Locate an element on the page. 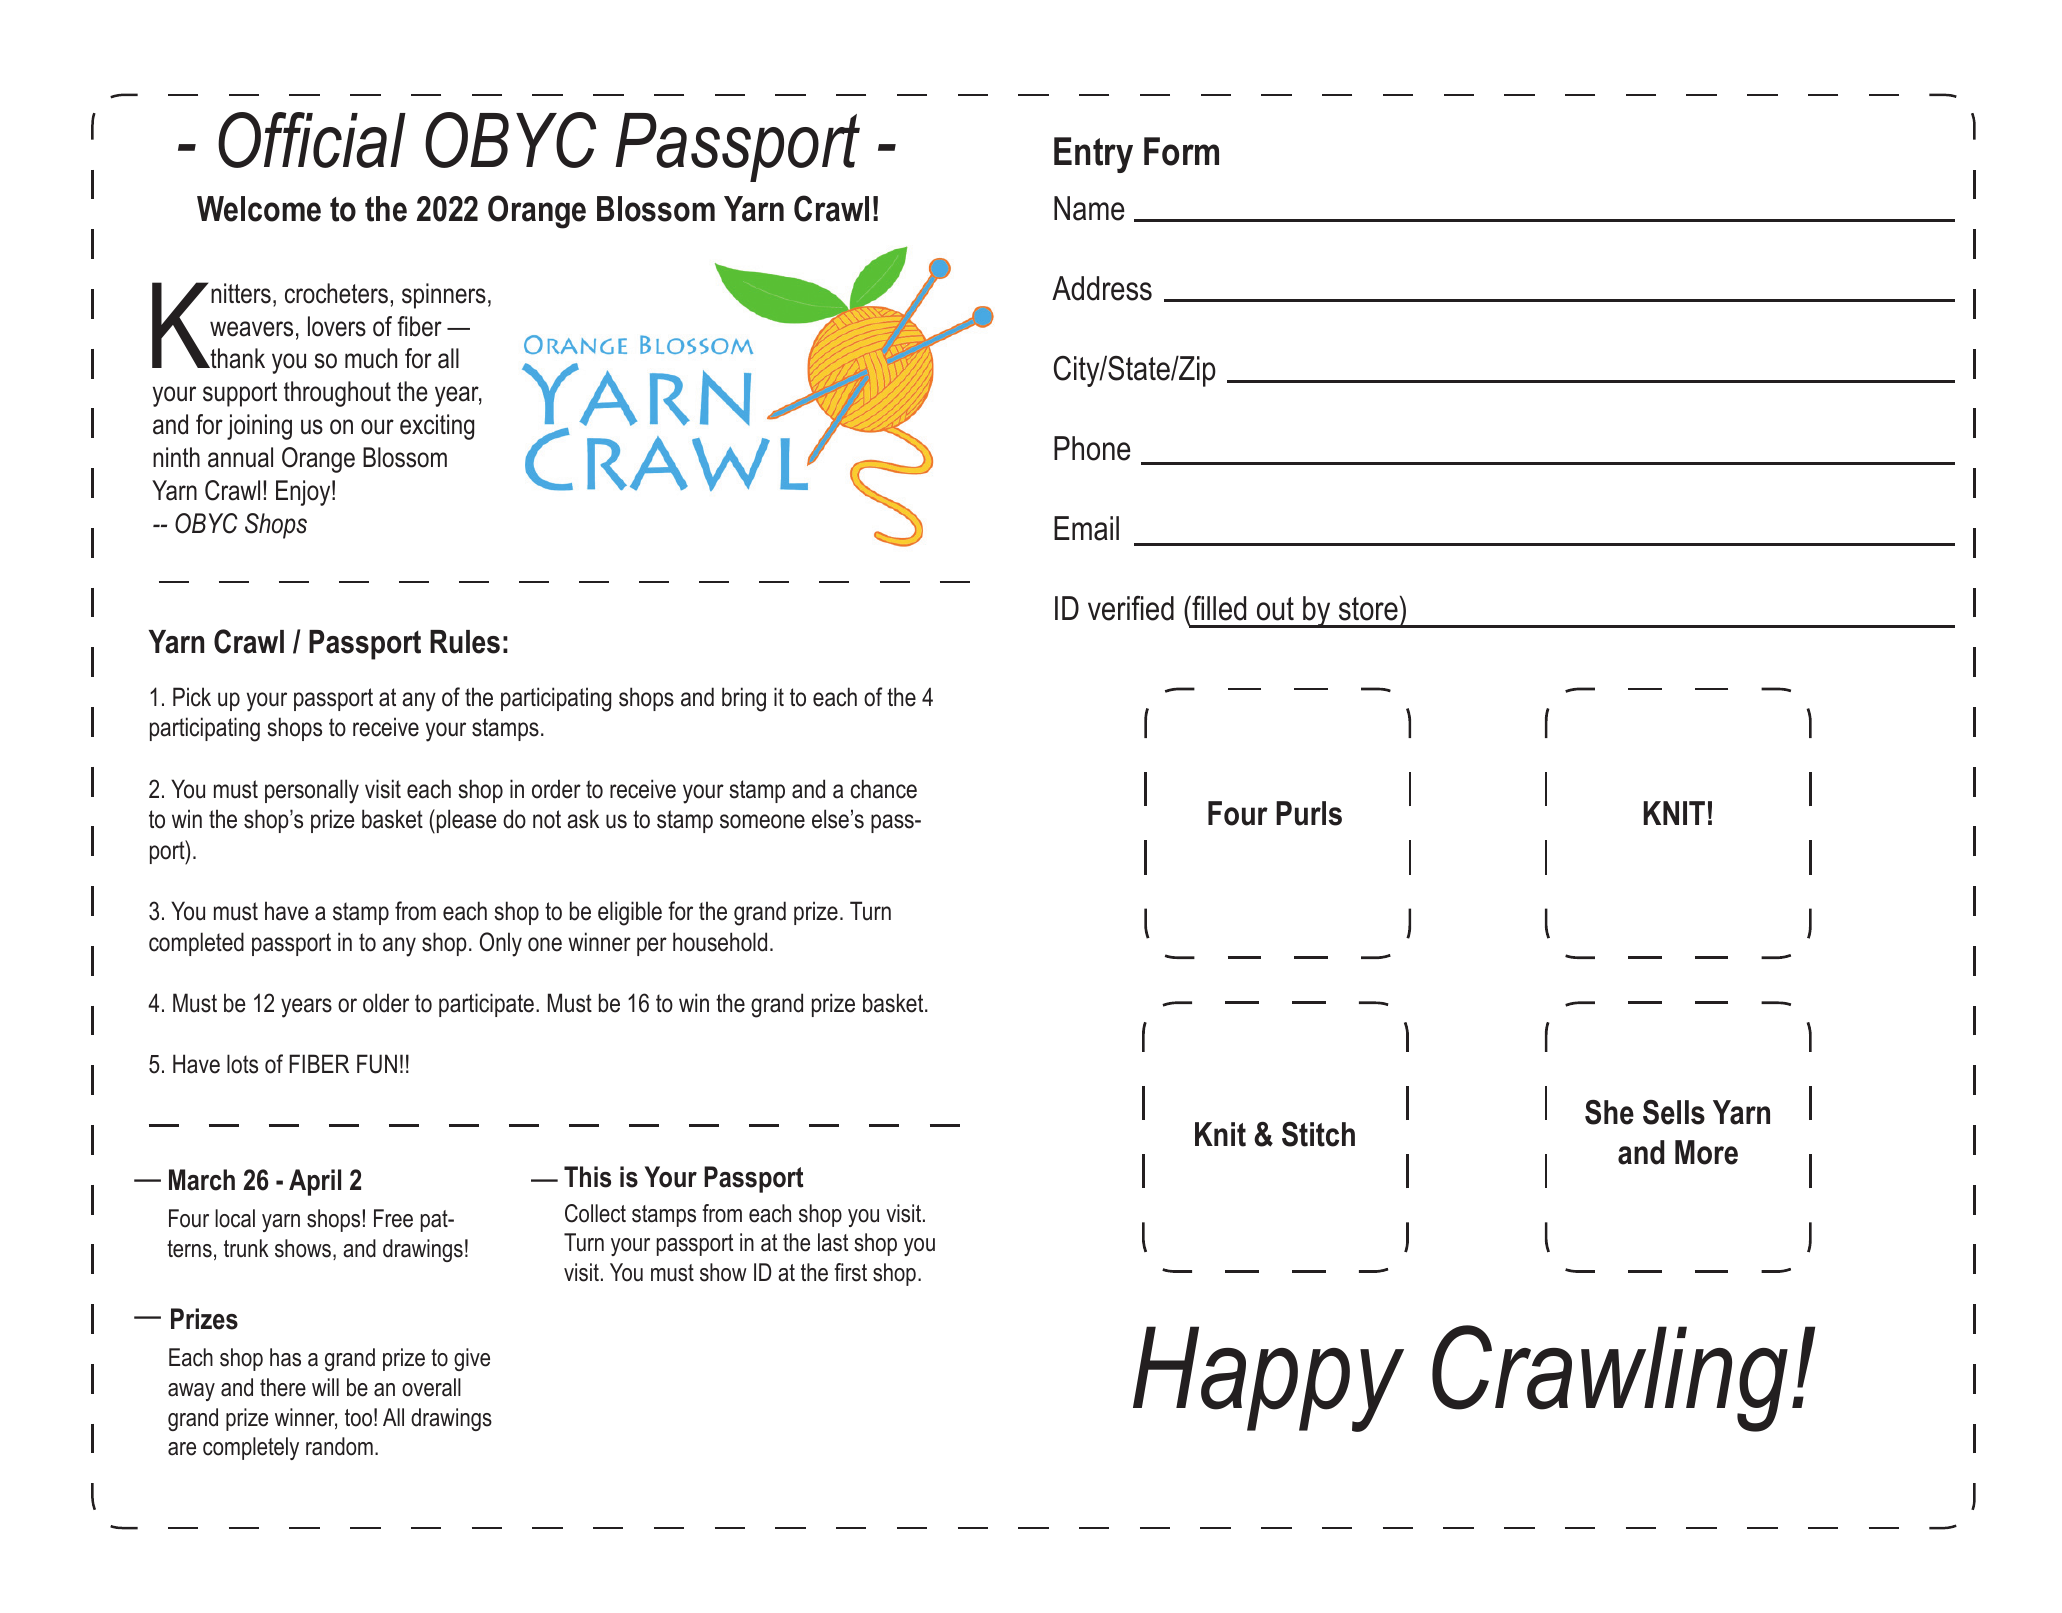 Image resolution: width=2062 pixels, height=1613 pixels. store is located at coordinates (1368, 609).
